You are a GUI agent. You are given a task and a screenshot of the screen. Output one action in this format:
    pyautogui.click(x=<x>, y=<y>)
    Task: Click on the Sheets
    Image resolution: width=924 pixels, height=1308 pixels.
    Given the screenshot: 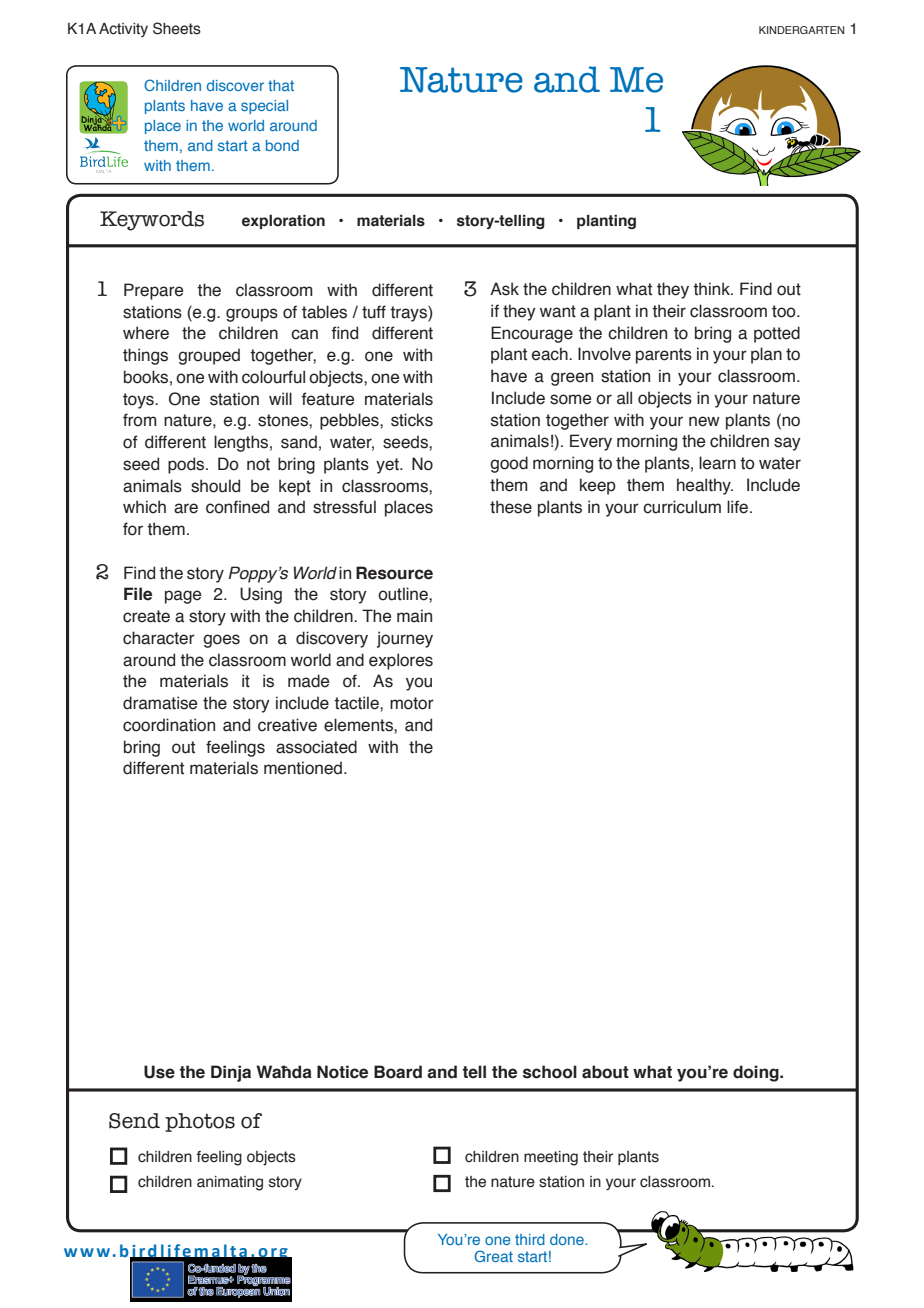 What is the action you would take?
    pyautogui.click(x=177, y=28)
